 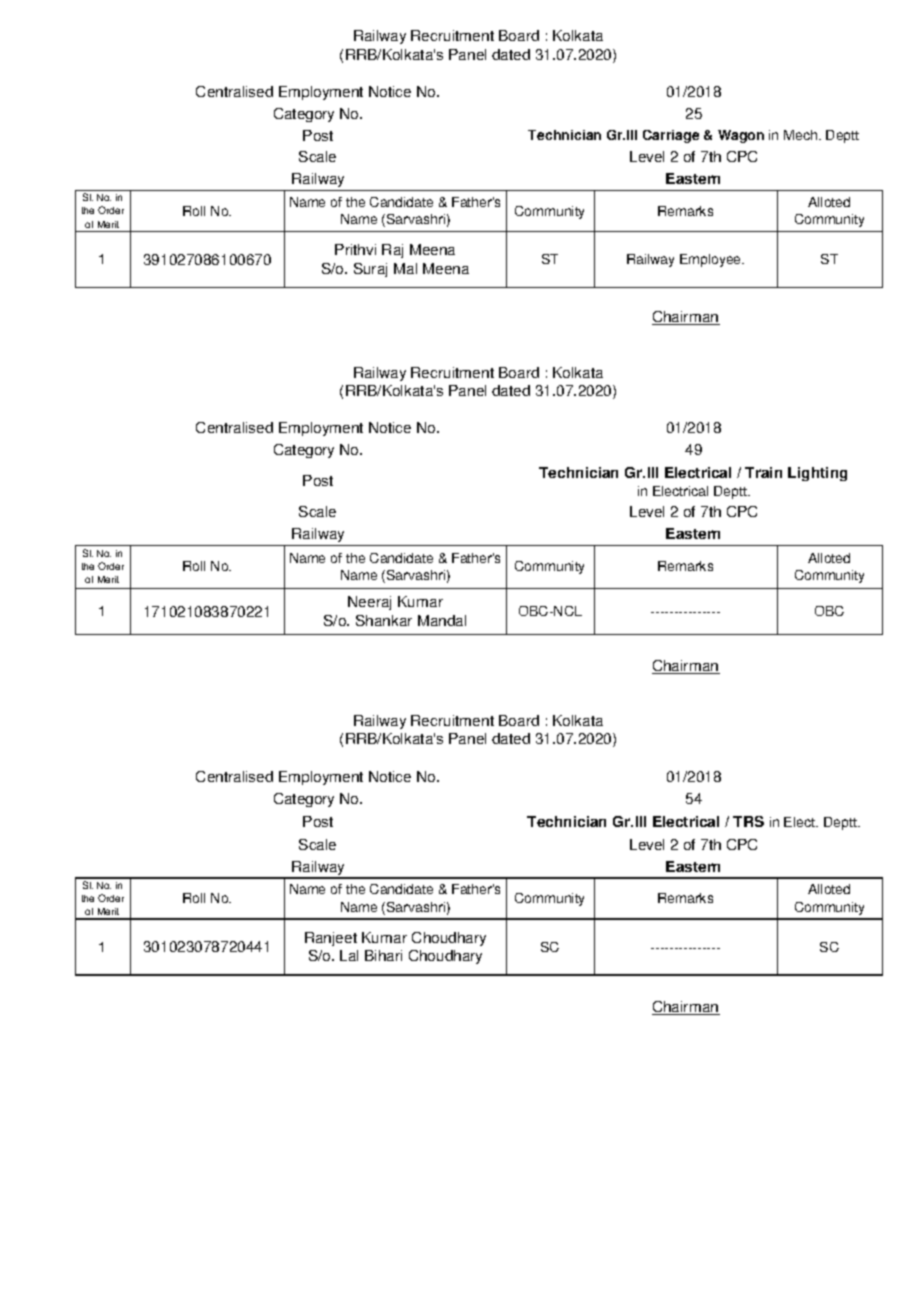 What do you see at coordinates (741, 136) in the screenshot?
I see `Wagon` at bounding box center [741, 136].
